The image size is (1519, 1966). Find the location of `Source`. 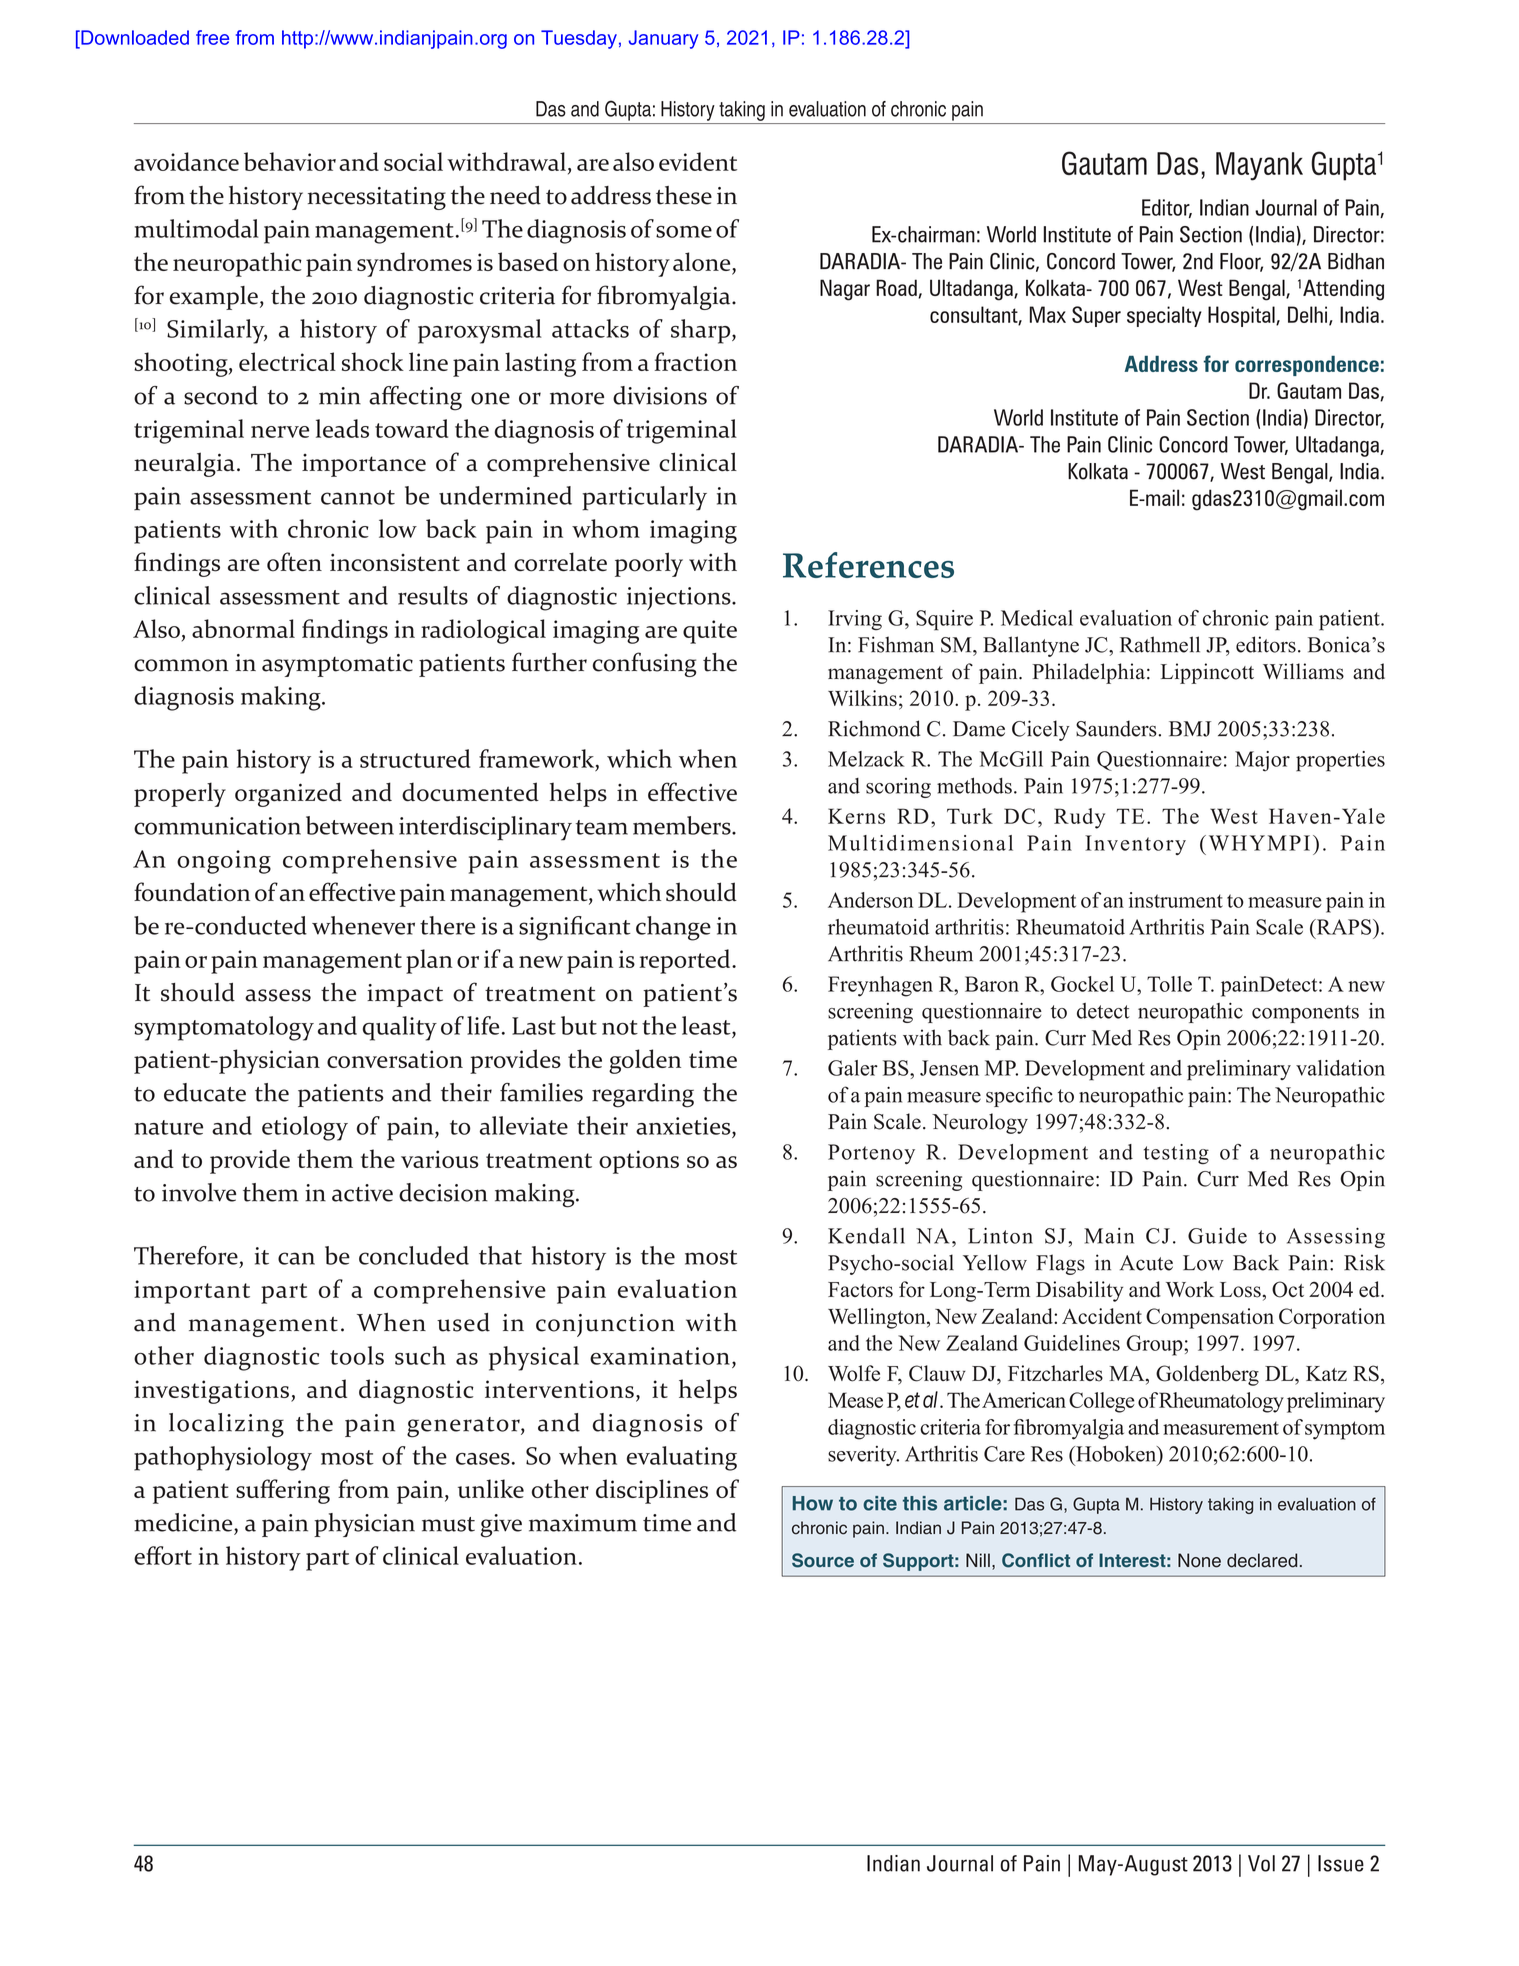

Source is located at coordinates (823, 1560).
